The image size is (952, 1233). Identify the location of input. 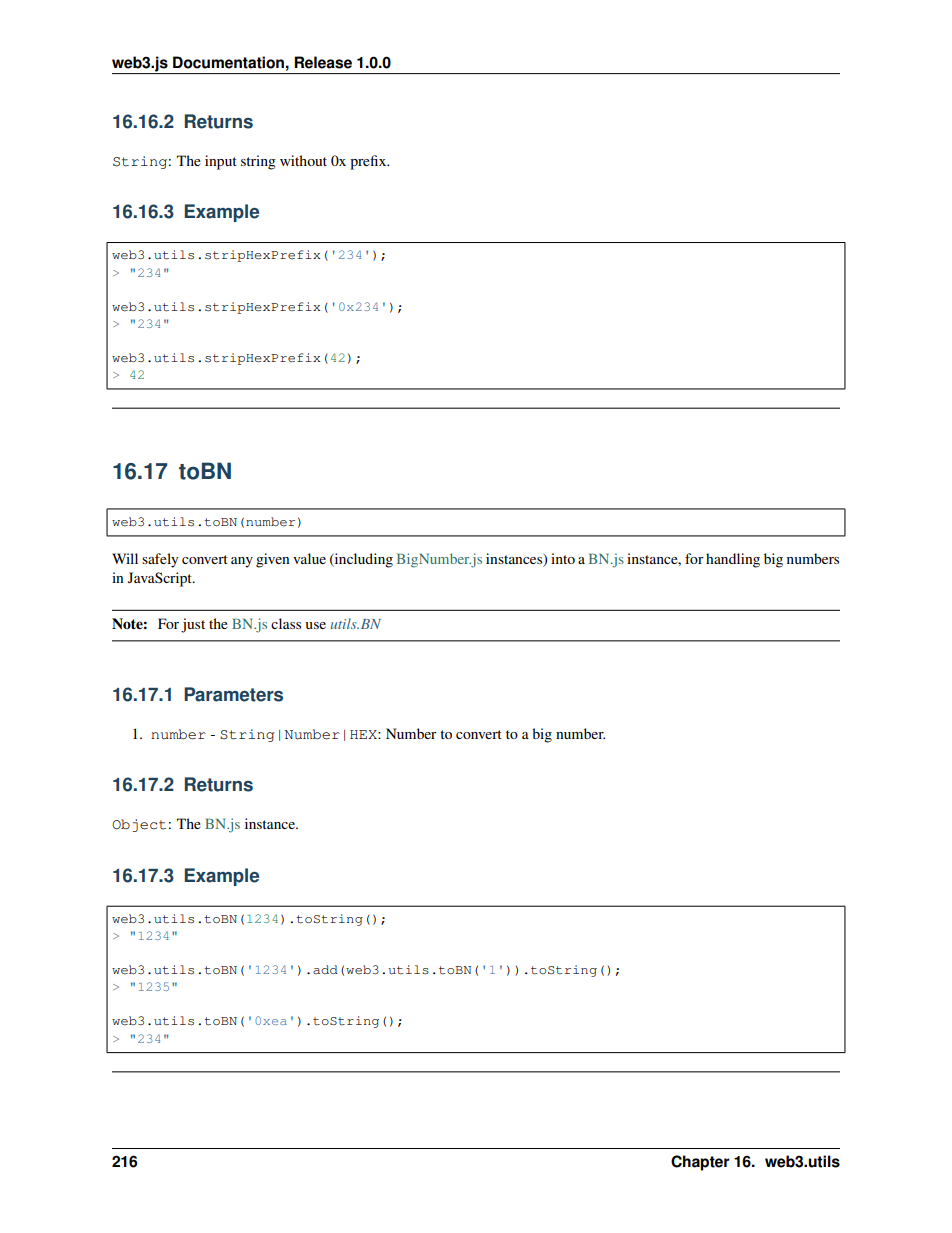
(221, 162).
